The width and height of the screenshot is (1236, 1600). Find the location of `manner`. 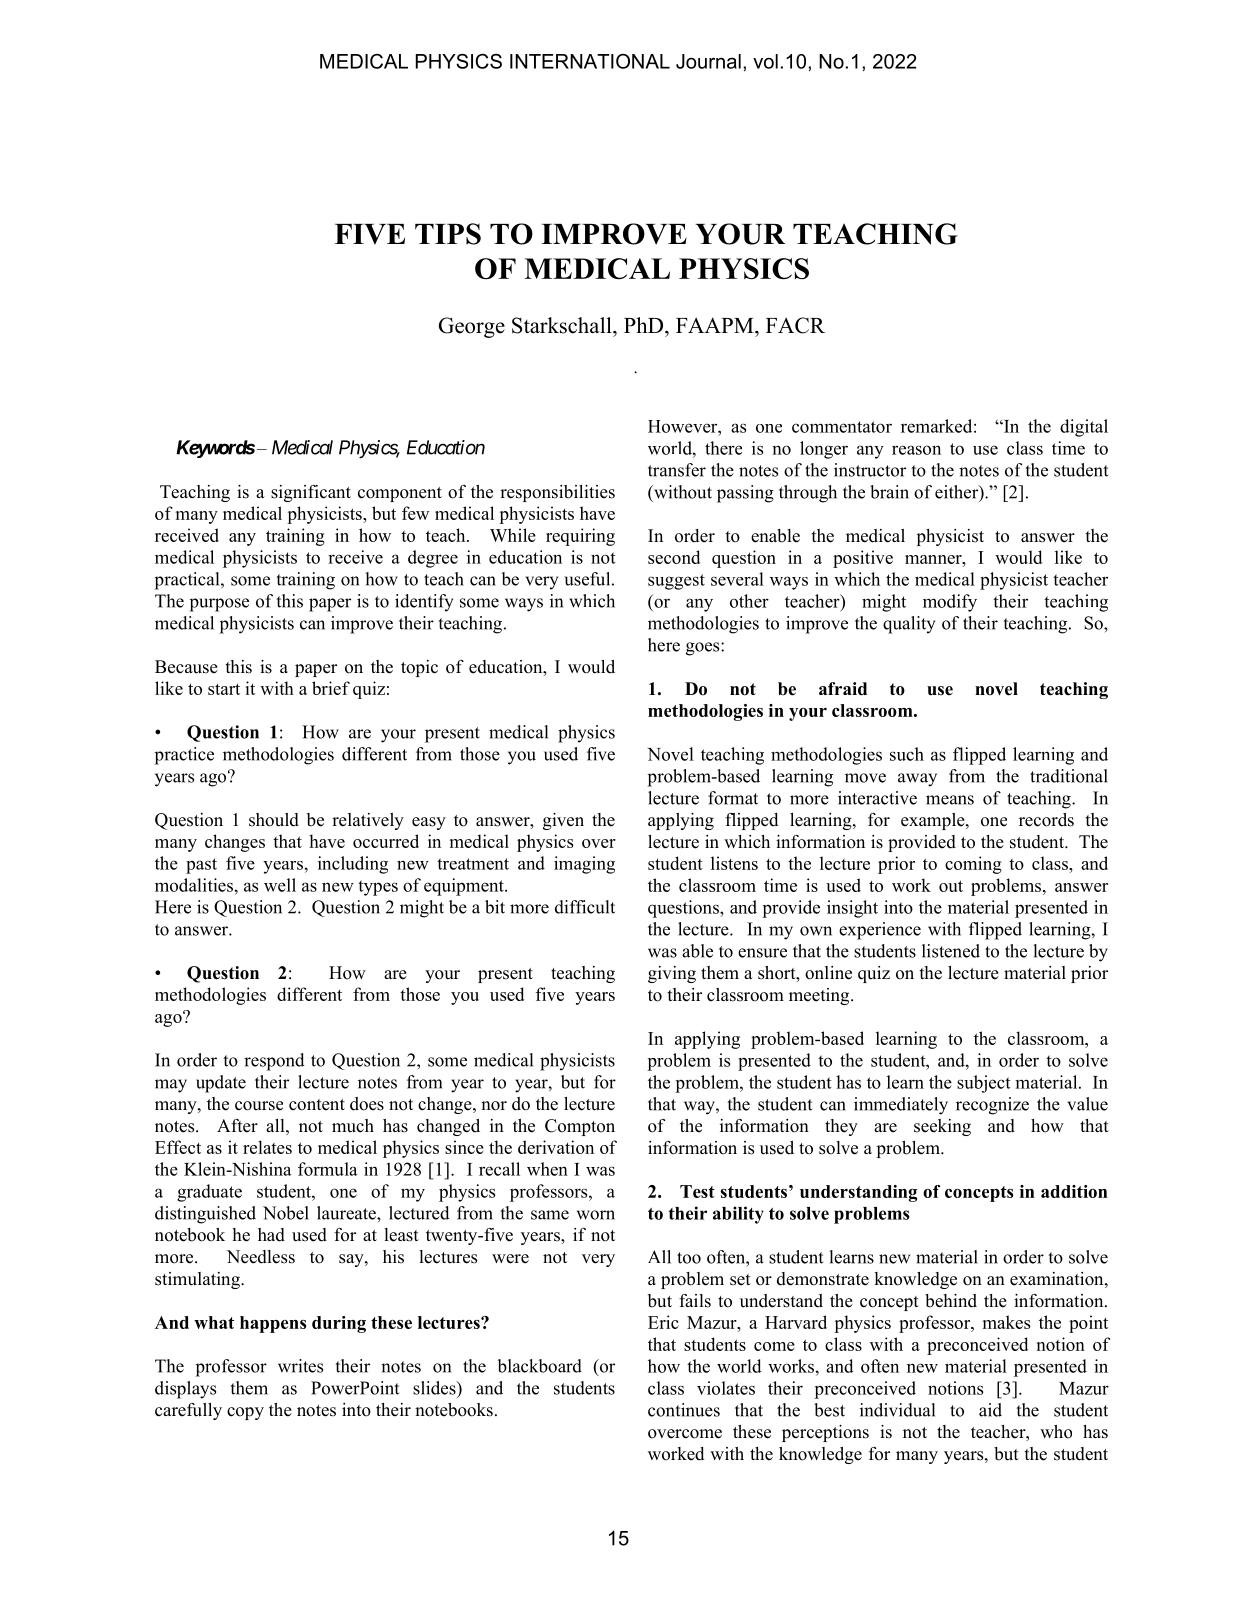

manner is located at coordinates (934, 559).
